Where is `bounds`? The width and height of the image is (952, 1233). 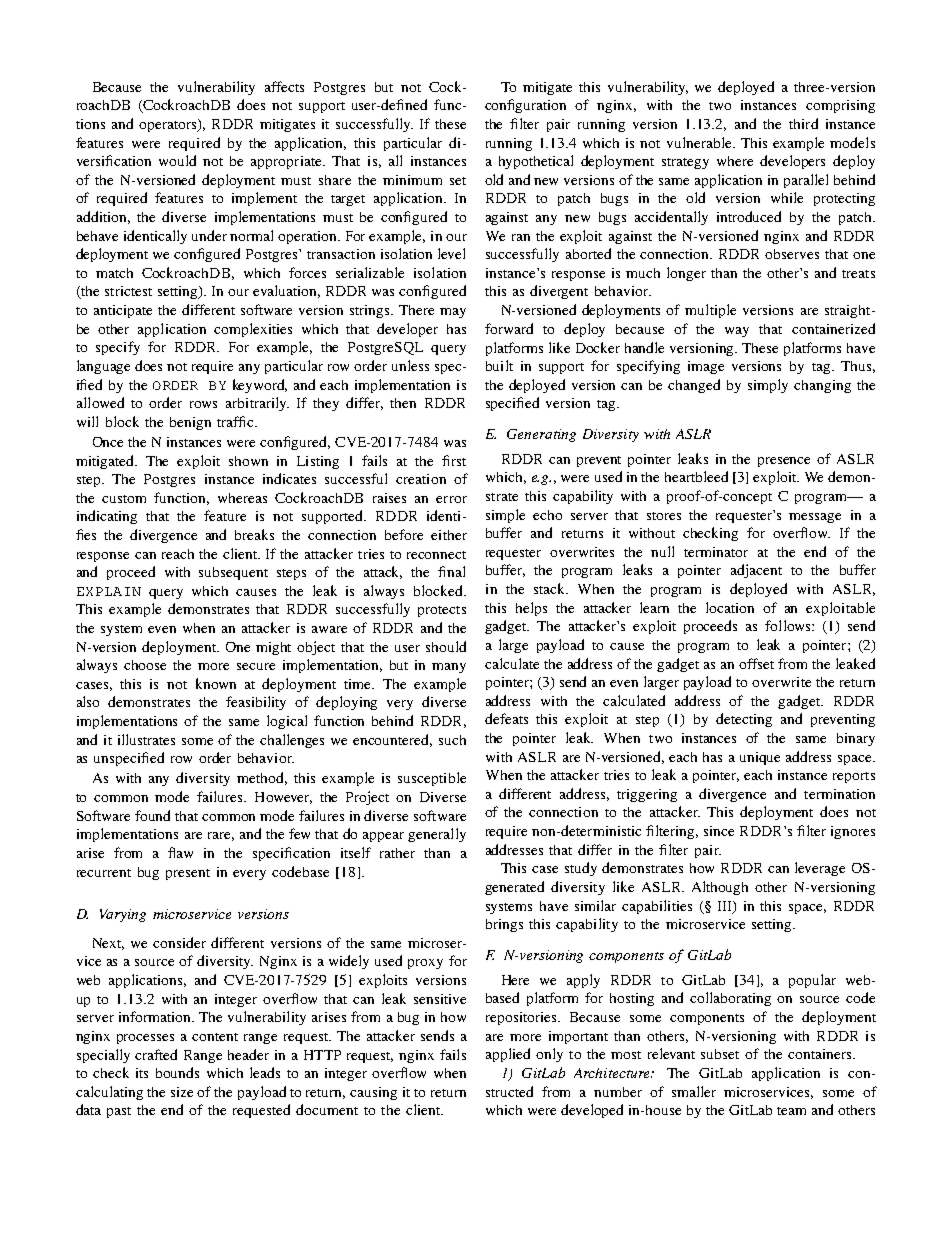 bounds is located at coordinates (177, 1072).
